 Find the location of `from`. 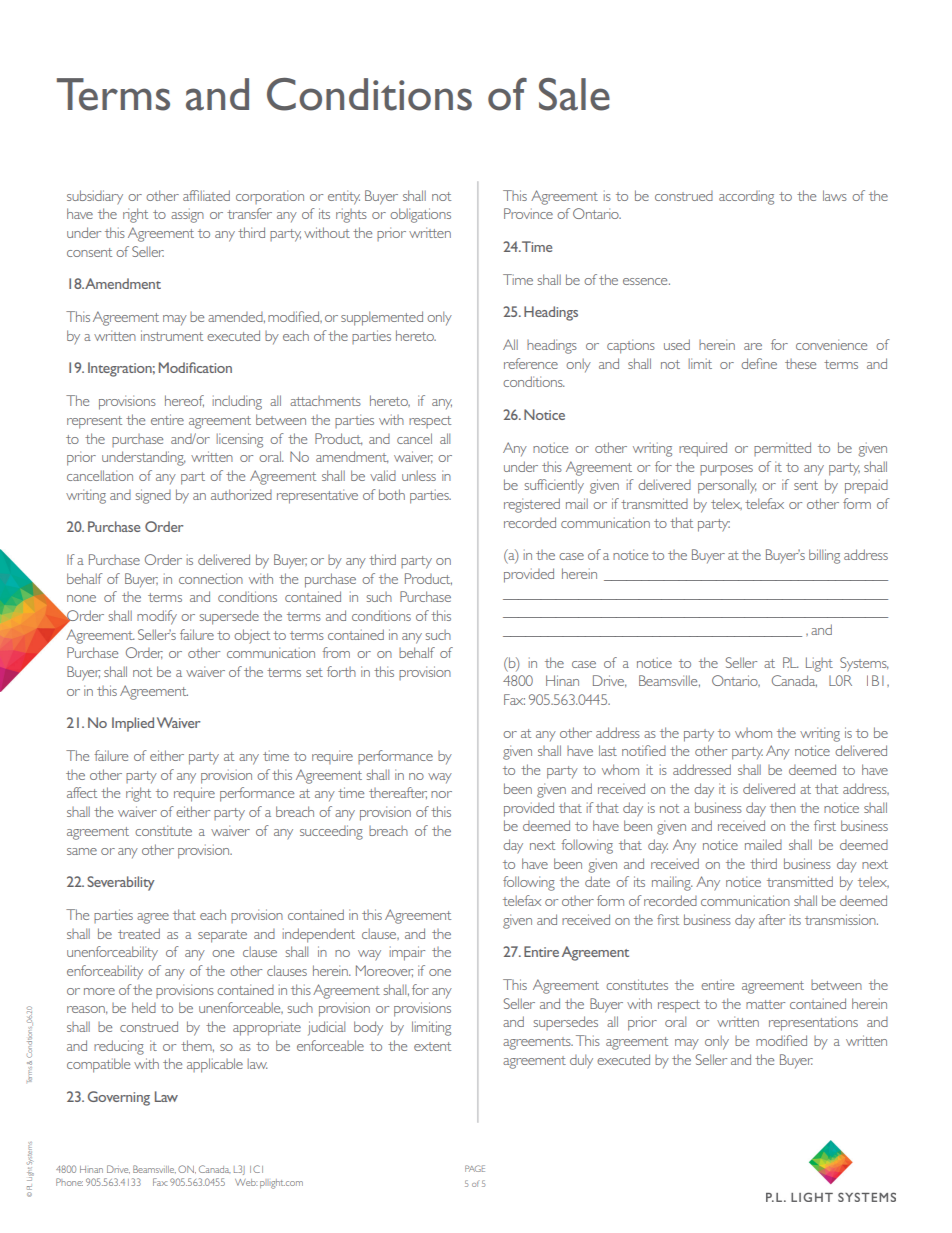

from is located at coordinates (336, 652).
